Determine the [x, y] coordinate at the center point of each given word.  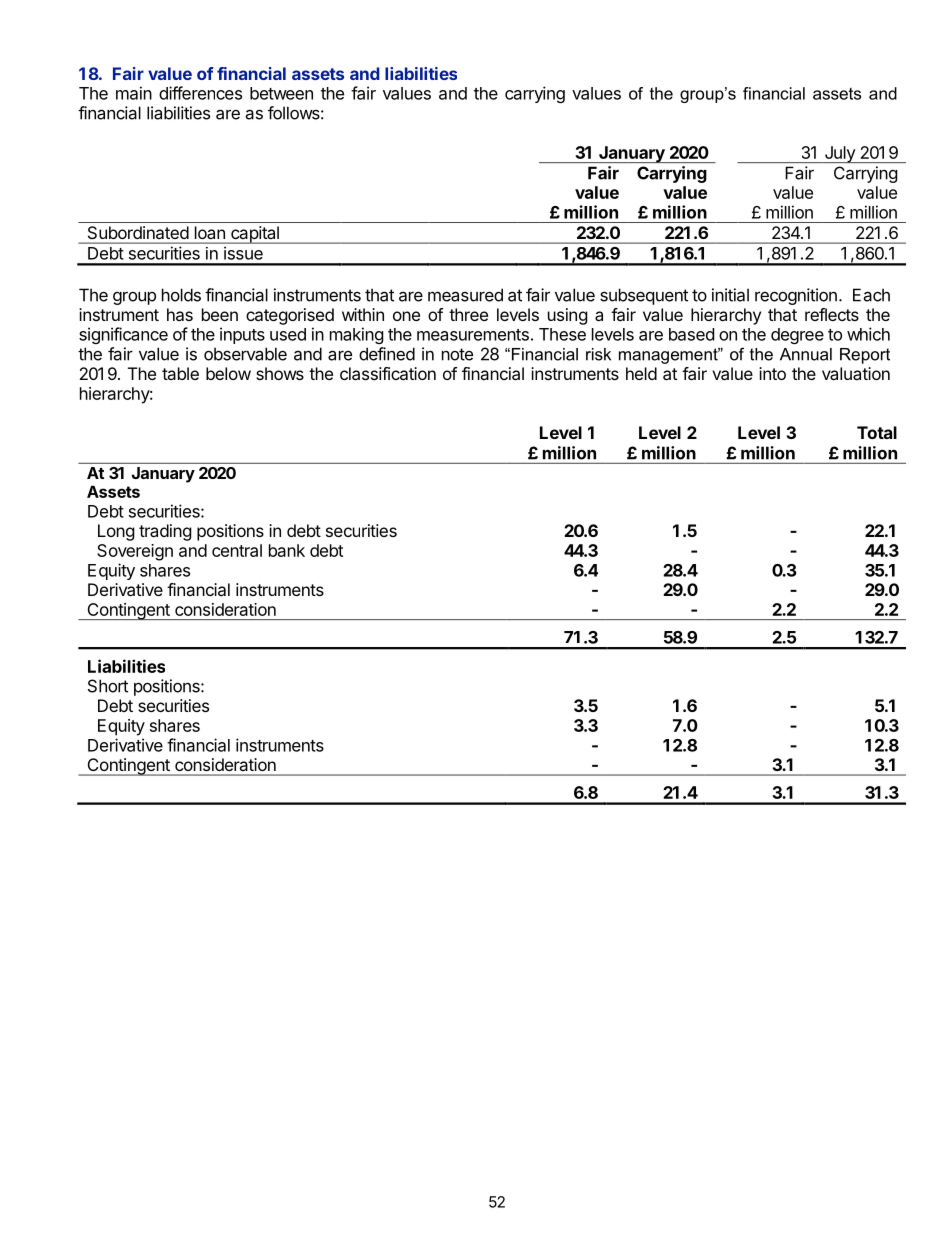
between [281, 93]
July [839, 154]
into [772, 373]
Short [108, 686]
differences [200, 93]
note [457, 354]
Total [877, 432]
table [180, 373]
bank [287, 550]
